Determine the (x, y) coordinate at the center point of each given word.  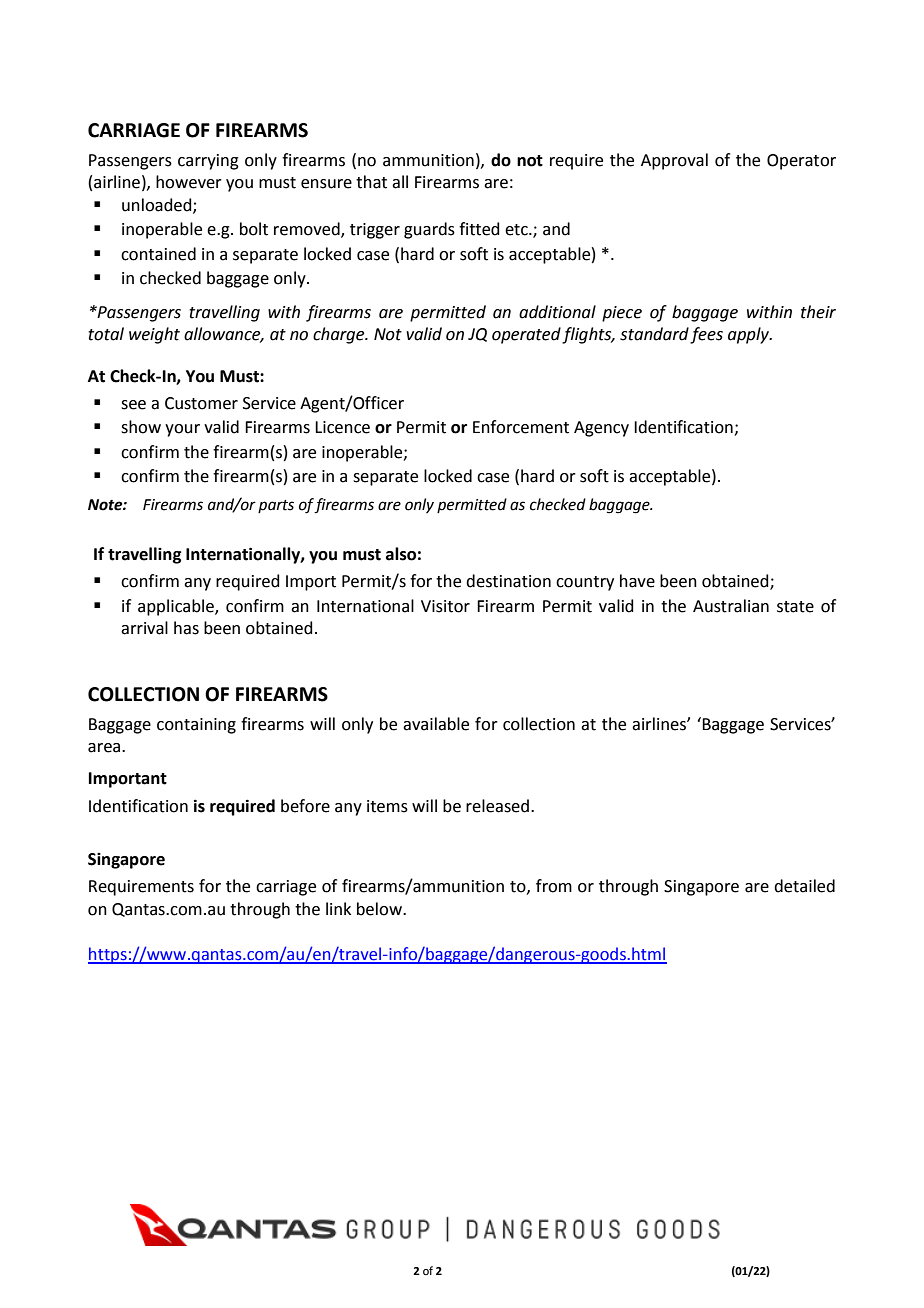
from (554, 886)
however (189, 182)
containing (196, 726)
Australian (731, 606)
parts (276, 506)
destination (508, 581)
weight (154, 335)
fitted (479, 229)
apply (750, 335)
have (637, 581)
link (338, 908)
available (436, 724)
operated (526, 335)
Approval (674, 161)
